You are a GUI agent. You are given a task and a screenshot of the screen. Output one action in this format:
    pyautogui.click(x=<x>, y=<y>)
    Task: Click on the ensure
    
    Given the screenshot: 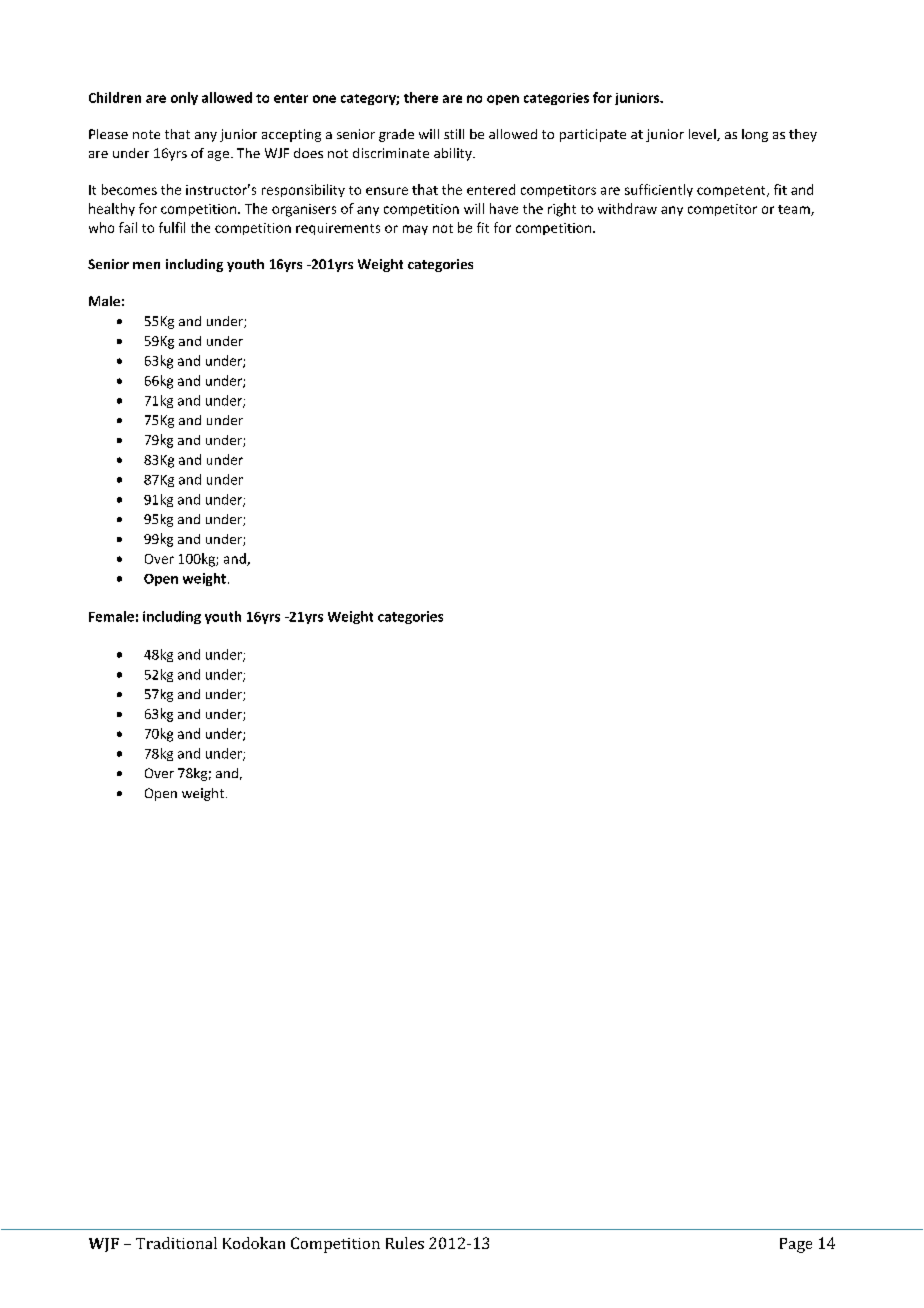 What is the action you would take?
    pyautogui.click(x=387, y=191)
